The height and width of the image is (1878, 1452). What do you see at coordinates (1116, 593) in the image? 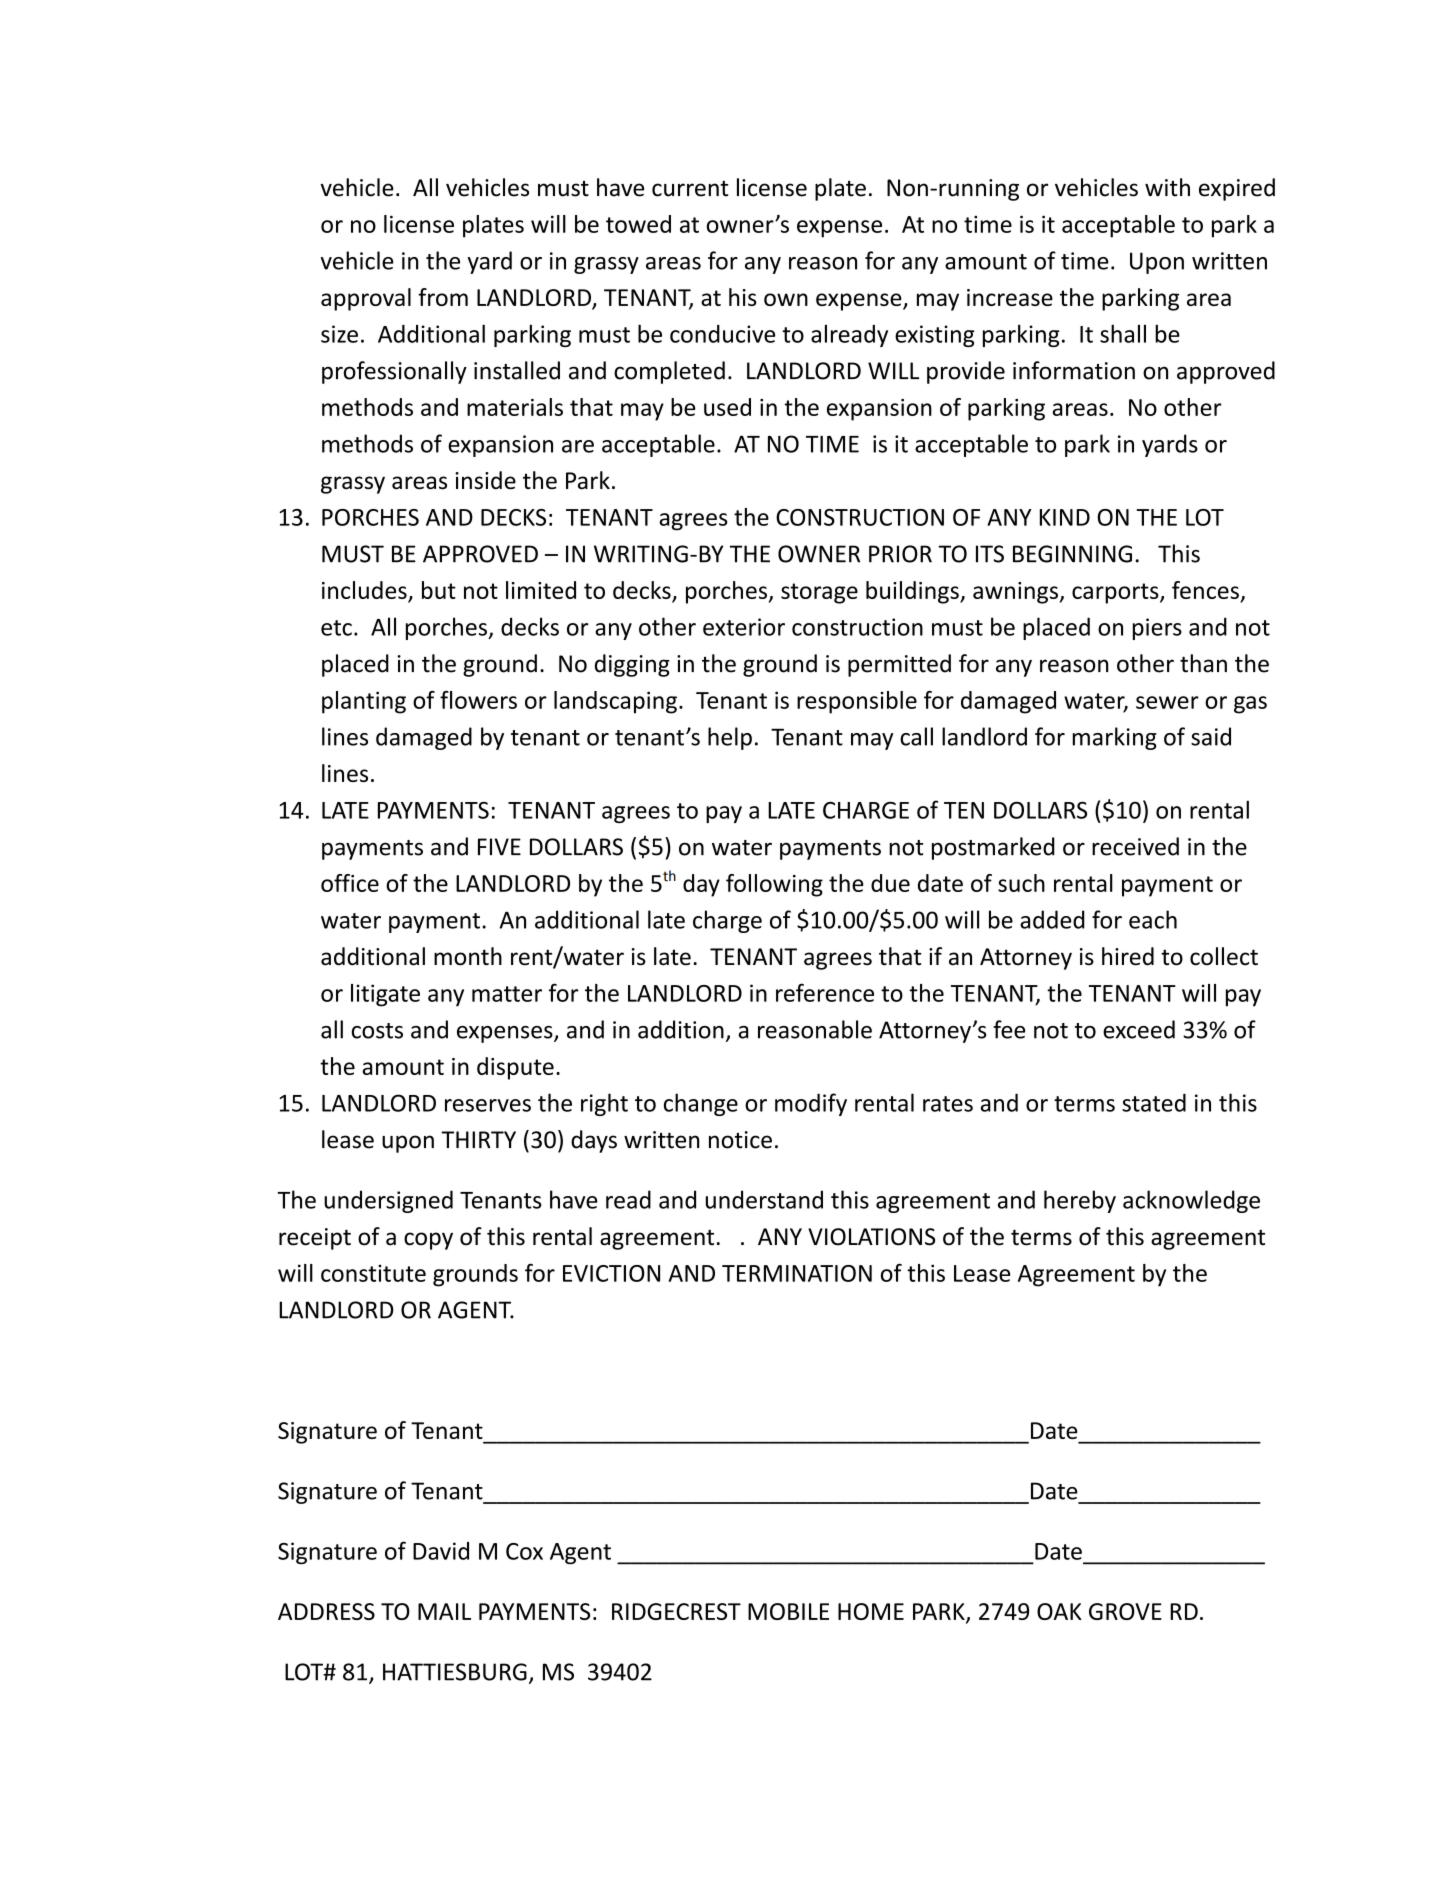
I see `carports` at bounding box center [1116, 593].
